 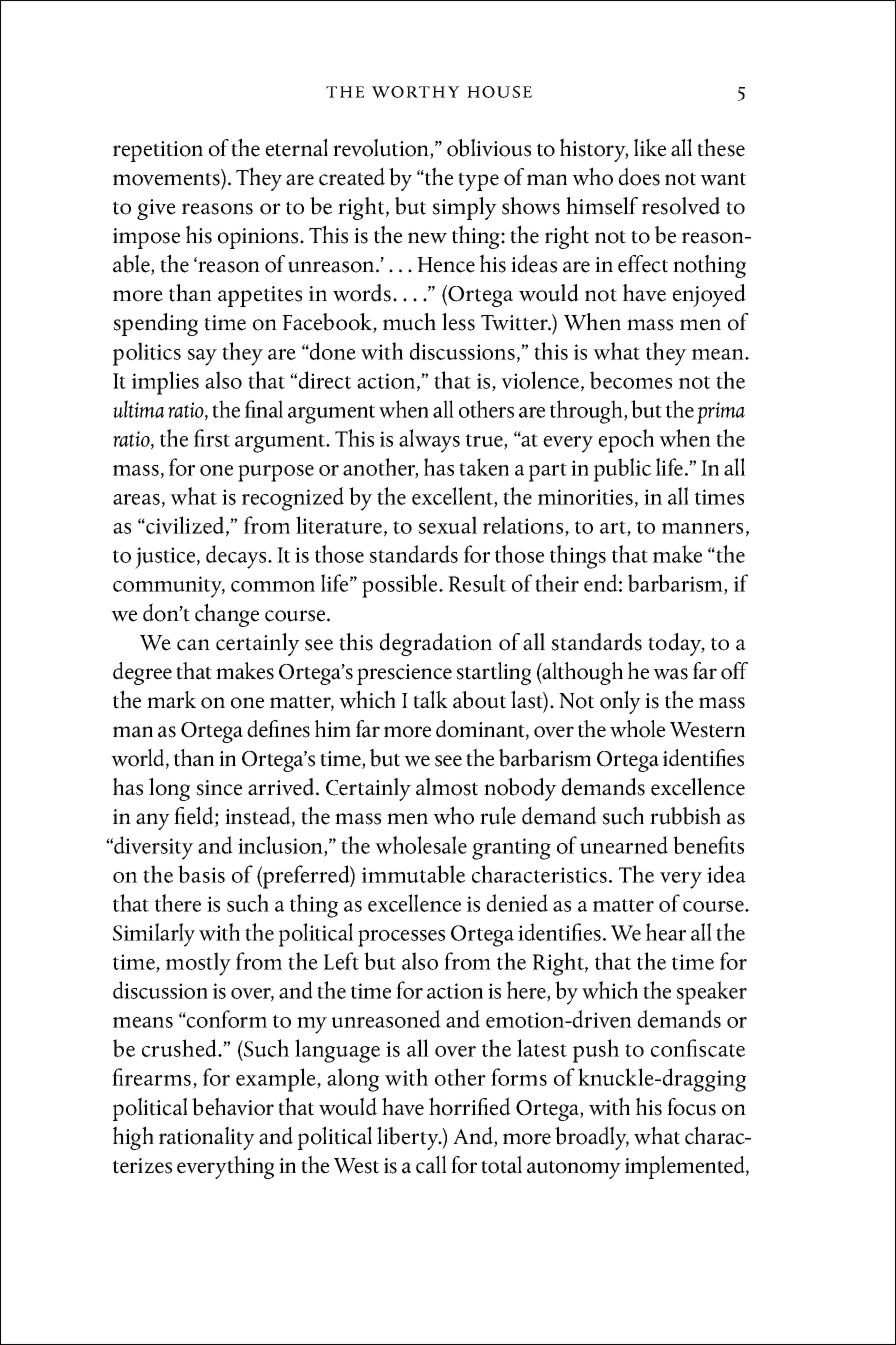 What do you see at coordinates (171, 700) in the document?
I see `mark` at bounding box center [171, 700].
